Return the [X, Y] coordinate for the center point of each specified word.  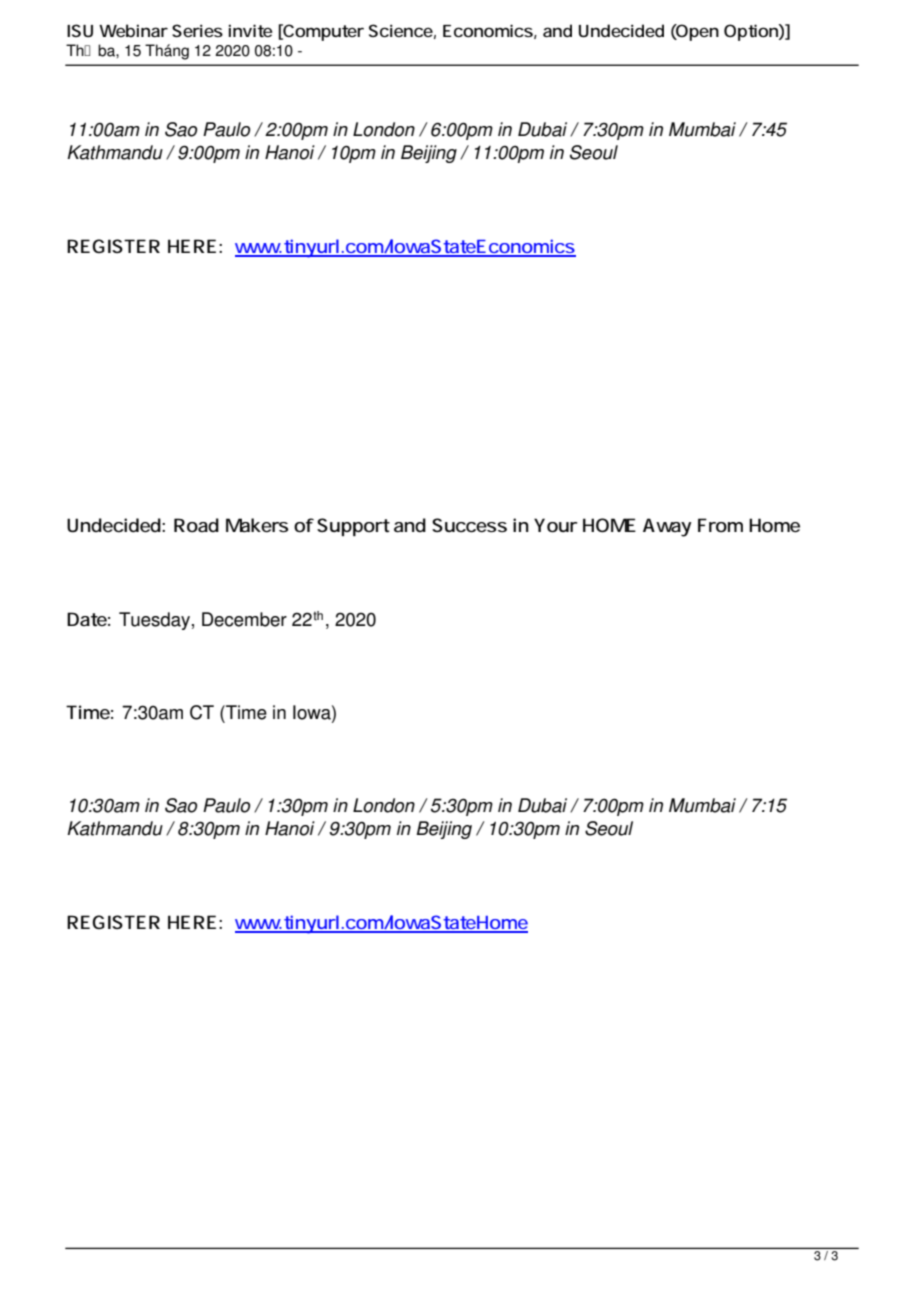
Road [196, 525]
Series [197, 30]
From [720, 525]
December [244, 619]
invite [251, 30]
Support [353, 527]
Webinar [133, 30]
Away [667, 527]
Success [469, 525]
